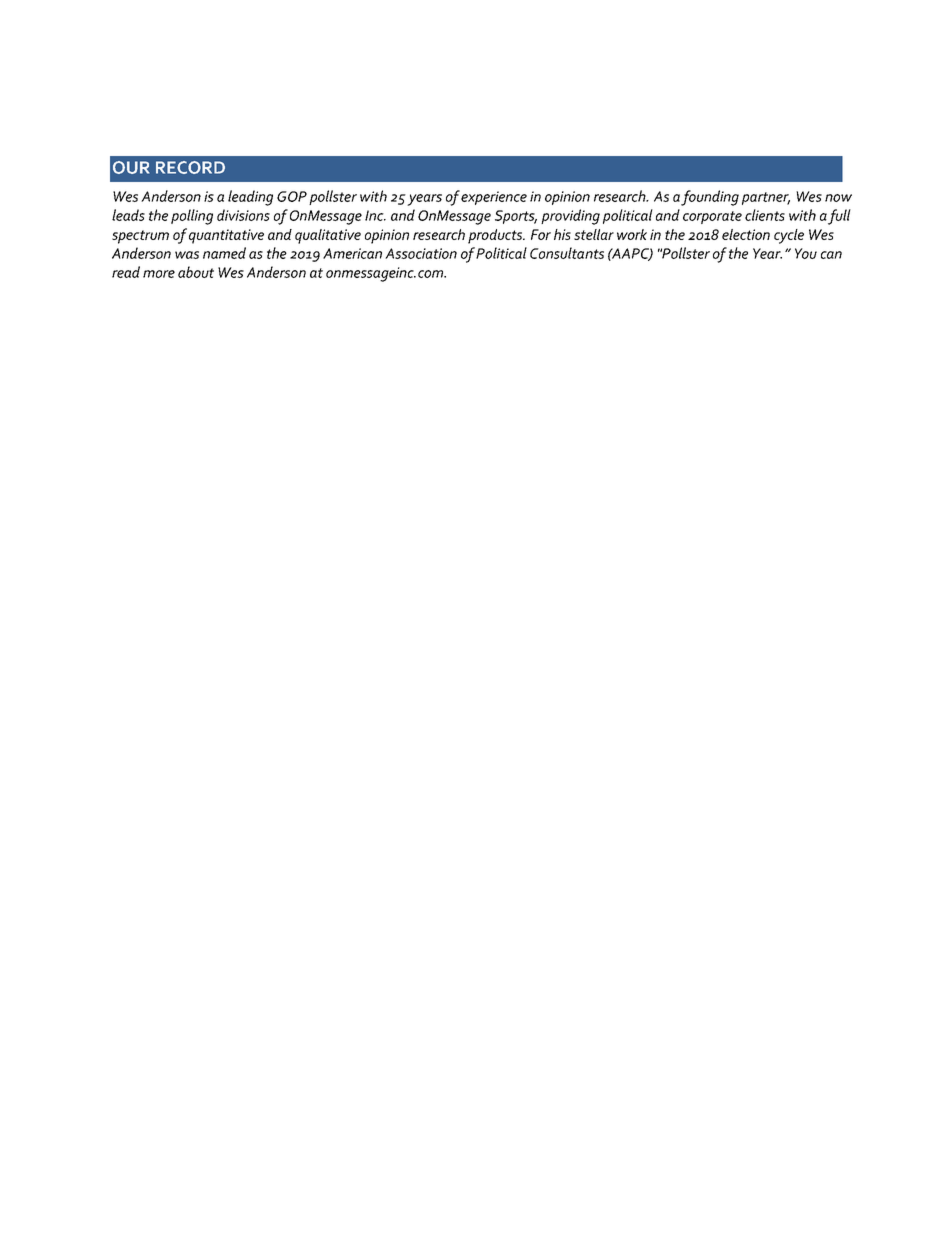 The height and width of the screenshot is (1233, 952). I want to click on about, so click(196, 272).
